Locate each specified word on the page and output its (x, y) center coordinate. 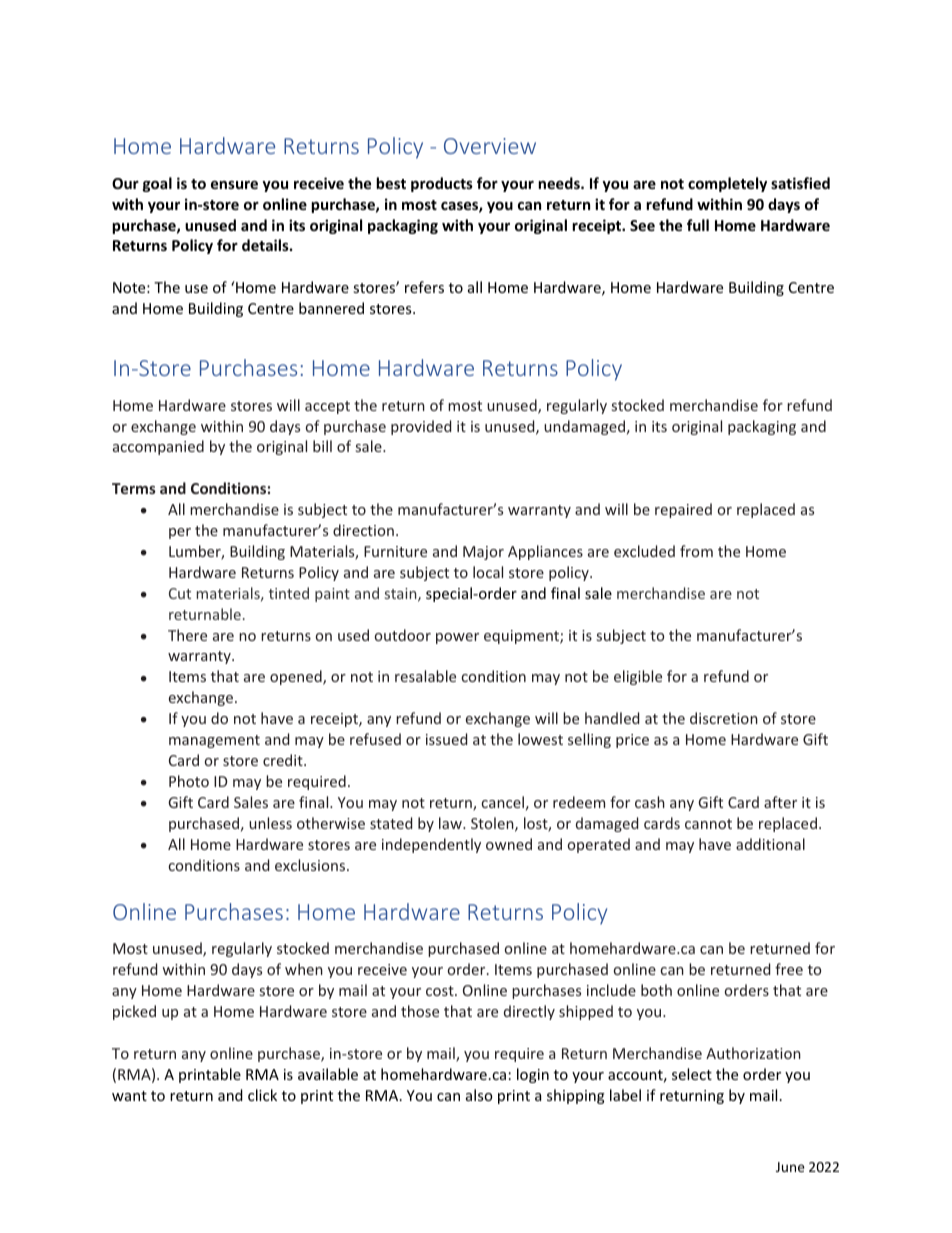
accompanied (158, 447)
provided (421, 427)
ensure (234, 185)
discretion (724, 718)
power (457, 638)
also (479, 1095)
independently (431, 845)
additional (770, 844)
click (262, 1095)
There (187, 635)
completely (727, 184)
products (442, 184)
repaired (683, 510)
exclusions (311, 865)
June (790, 1167)
